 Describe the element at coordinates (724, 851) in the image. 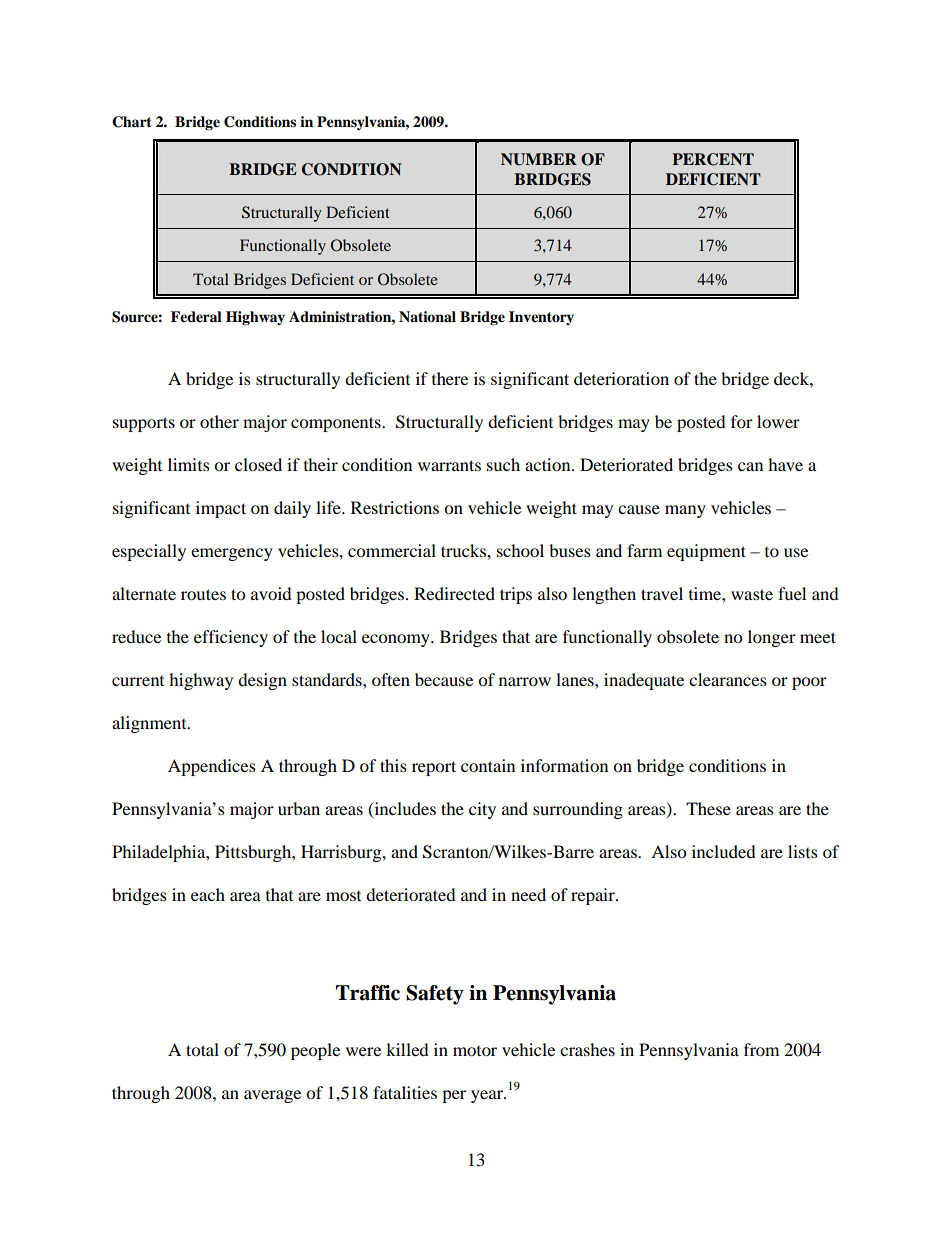

I see `included` at that location.
